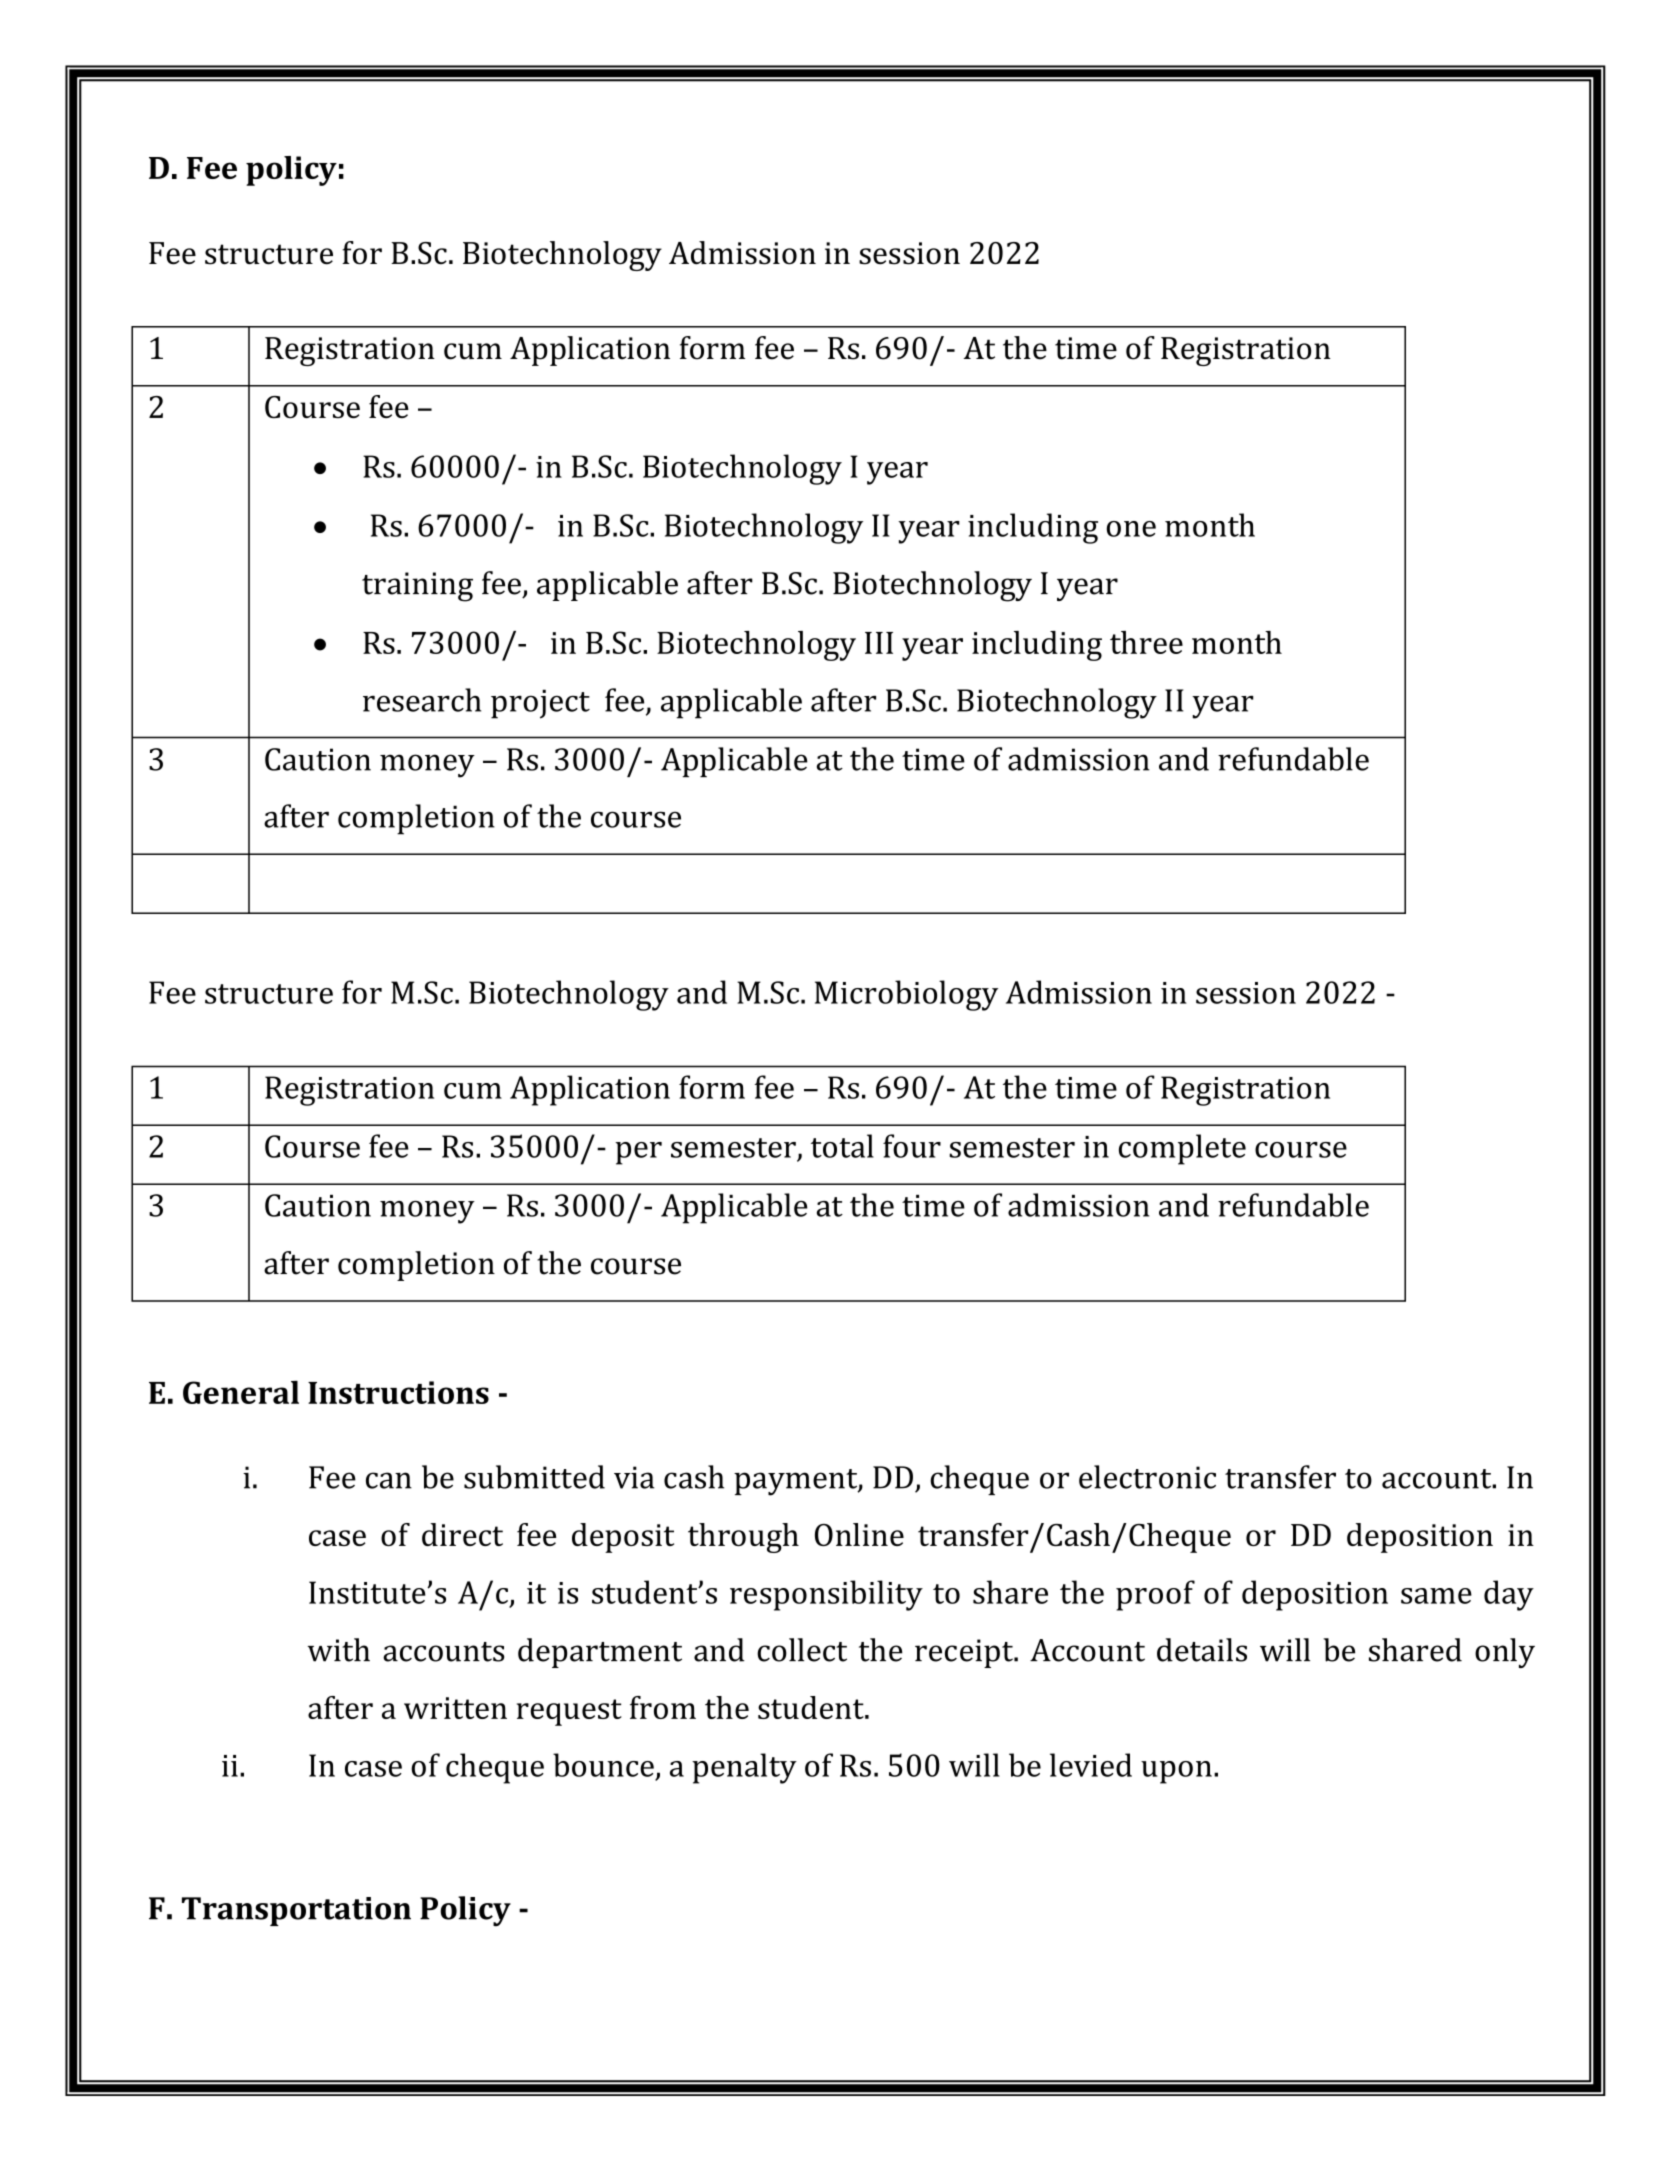 Image resolution: width=1670 pixels, height=2161 pixels. Describe the element at coordinates (296, 1911) in the image. I see `Transportation` at that location.
